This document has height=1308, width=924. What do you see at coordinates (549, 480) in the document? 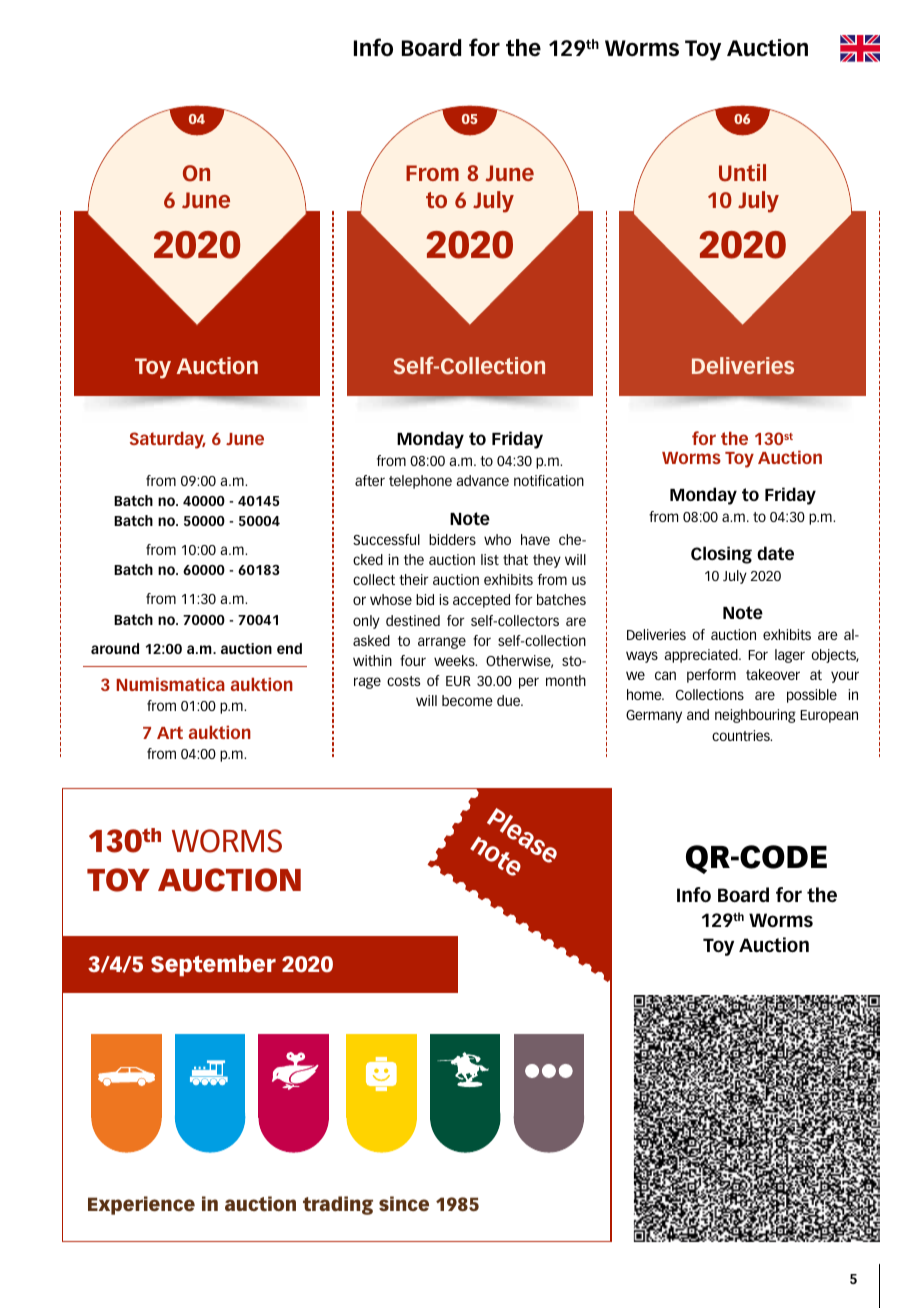
I see `notification` at bounding box center [549, 480].
